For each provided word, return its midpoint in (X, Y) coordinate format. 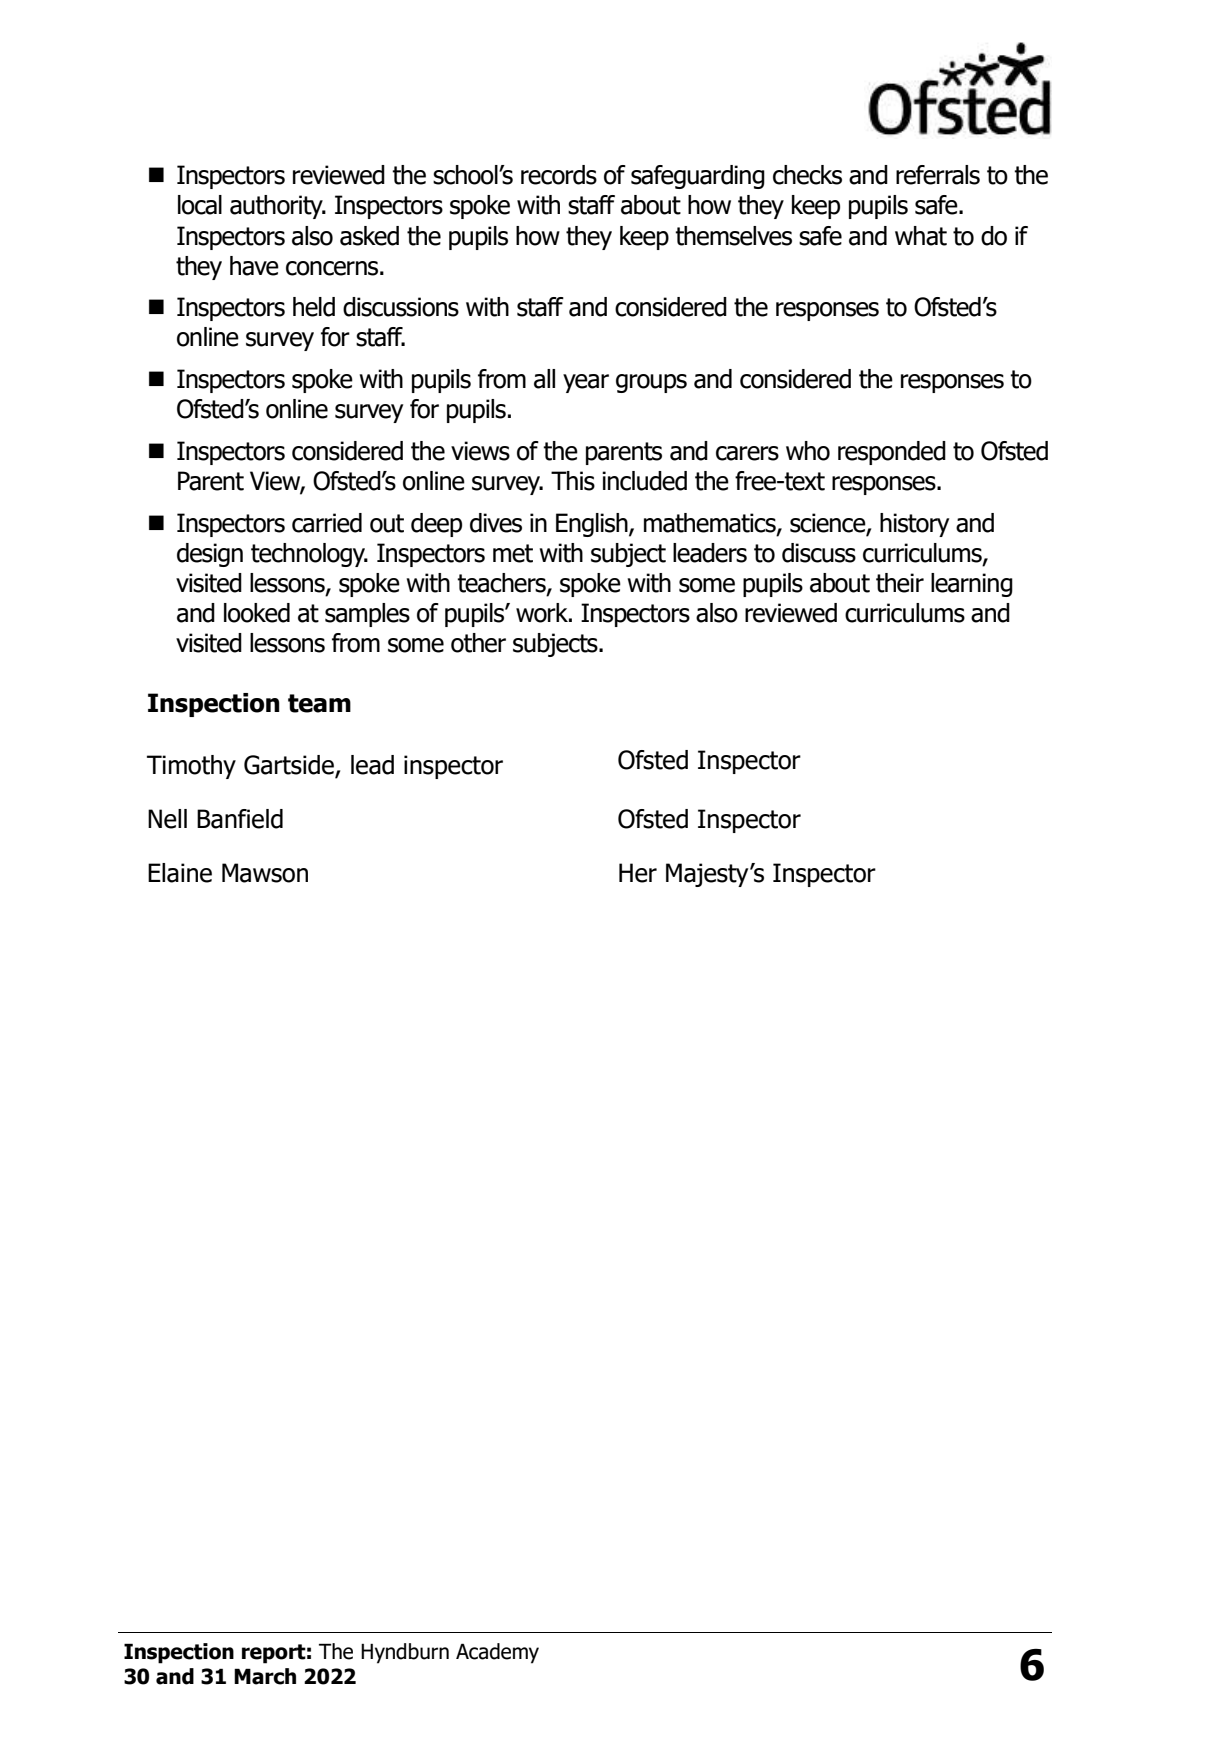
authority (277, 207)
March (265, 1676)
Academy (497, 1653)
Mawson (265, 873)
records (559, 175)
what (921, 236)
